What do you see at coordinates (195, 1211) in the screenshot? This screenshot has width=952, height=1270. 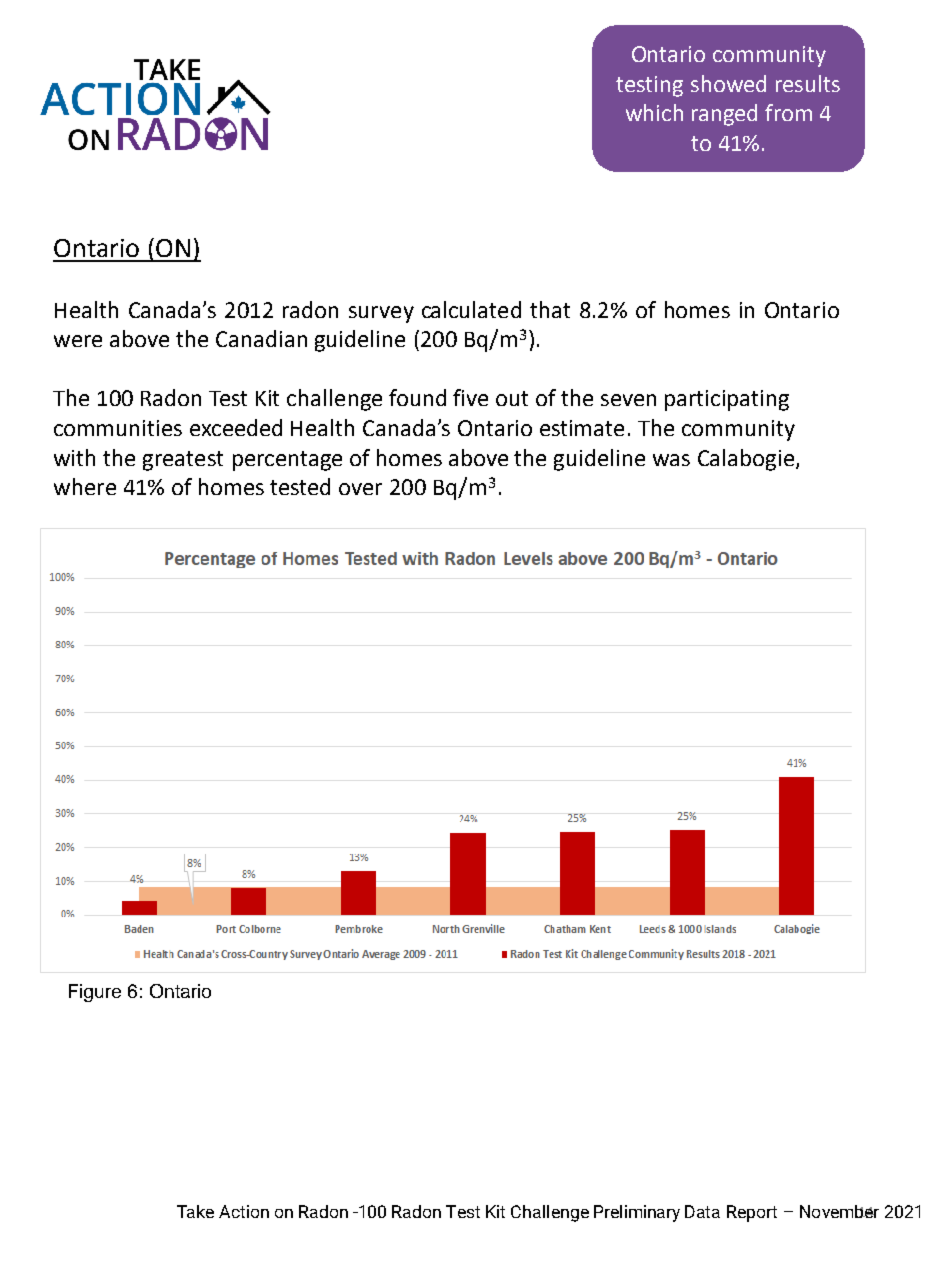 I see `Take` at bounding box center [195, 1211].
